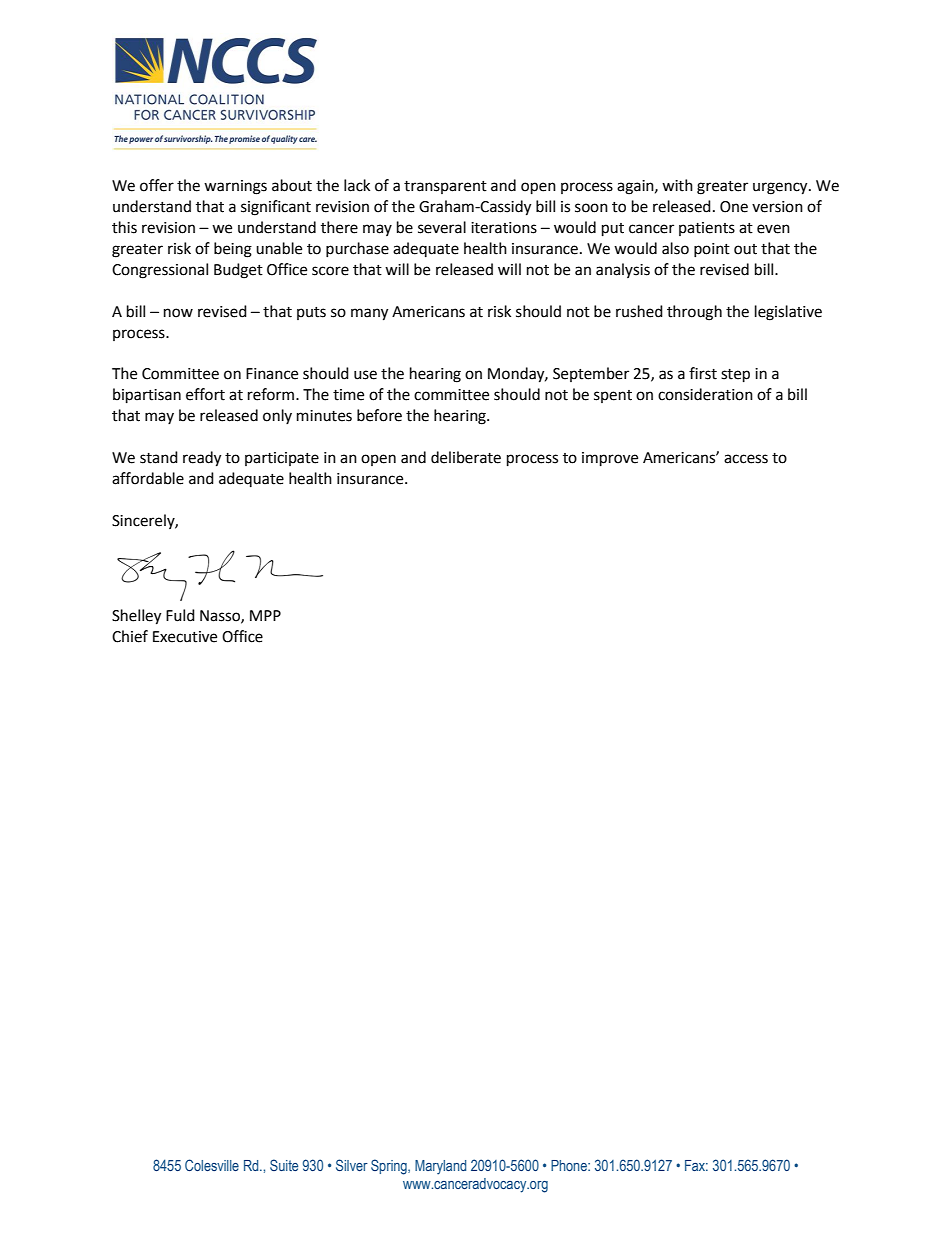  What do you see at coordinates (707, 229) in the screenshot?
I see `patients` at bounding box center [707, 229].
